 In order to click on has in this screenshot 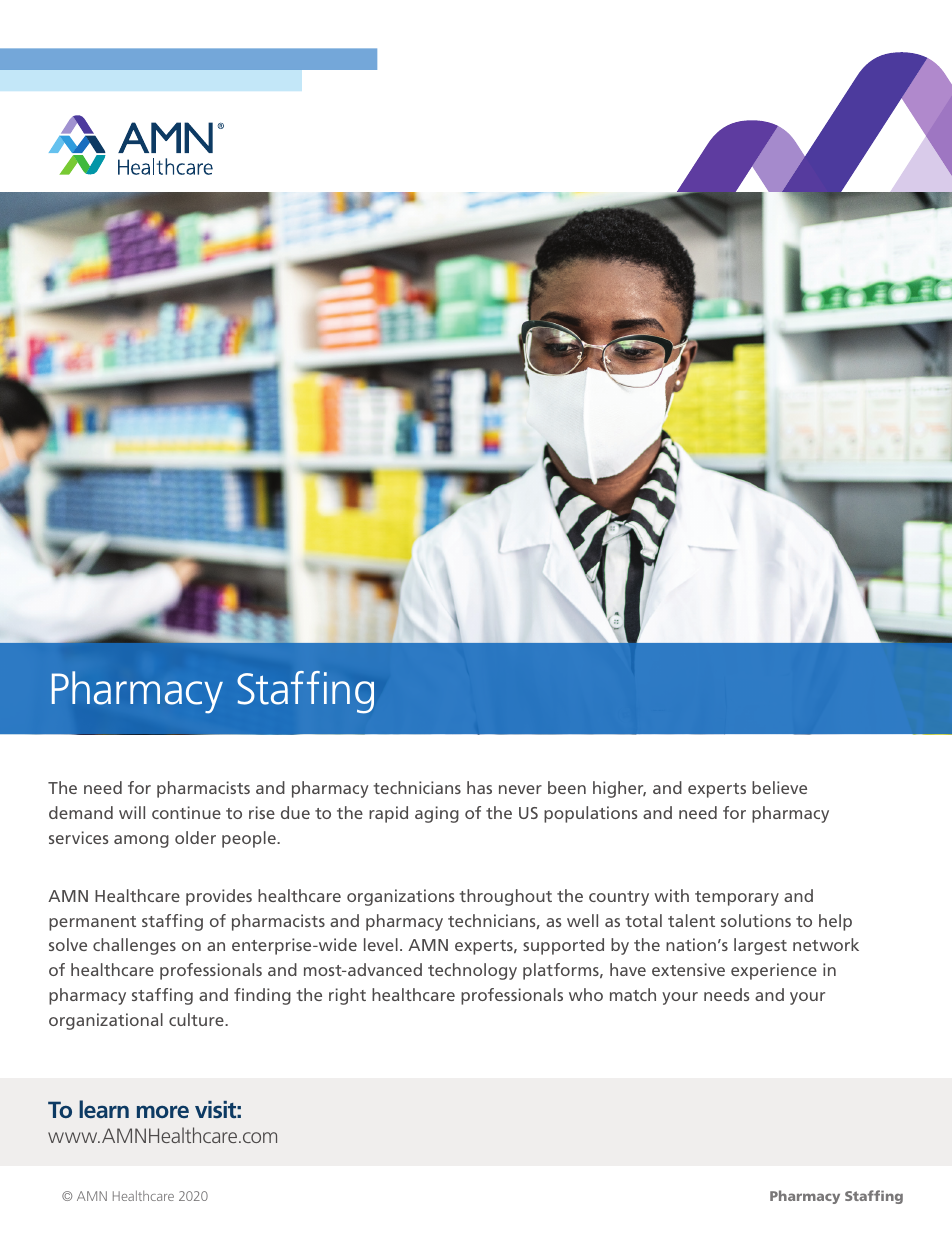, I will do `click(479, 787)`.
